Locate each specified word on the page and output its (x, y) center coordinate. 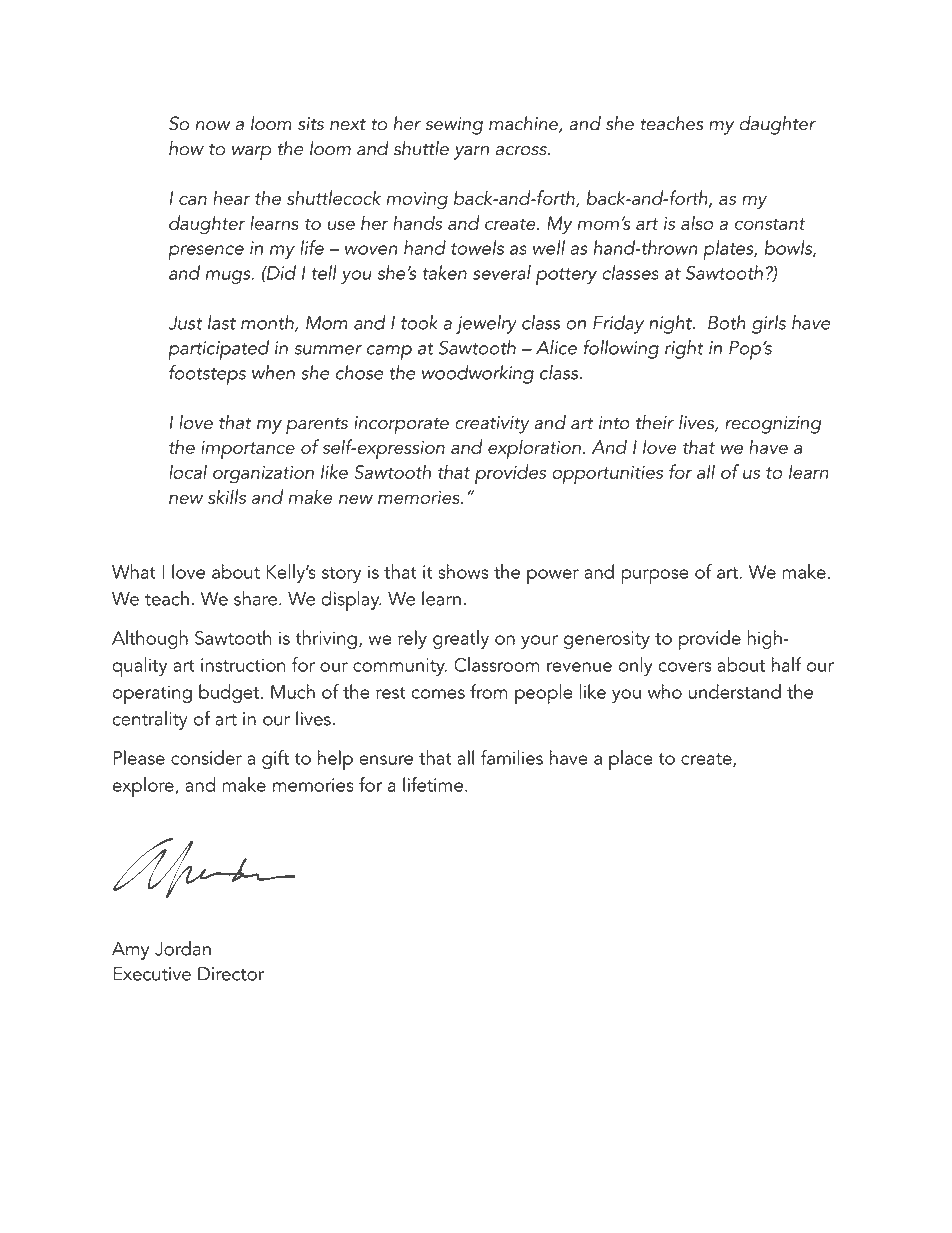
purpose (655, 576)
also (697, 222)
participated (218, 350)
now (213, 126)
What (134, 571)
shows (463, 571)
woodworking (478, 374)
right (684, 349)
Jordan (183, 948)
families (512, 757)
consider (206, 757)
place (631, 760)
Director (231, 974)
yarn (471, 153)
